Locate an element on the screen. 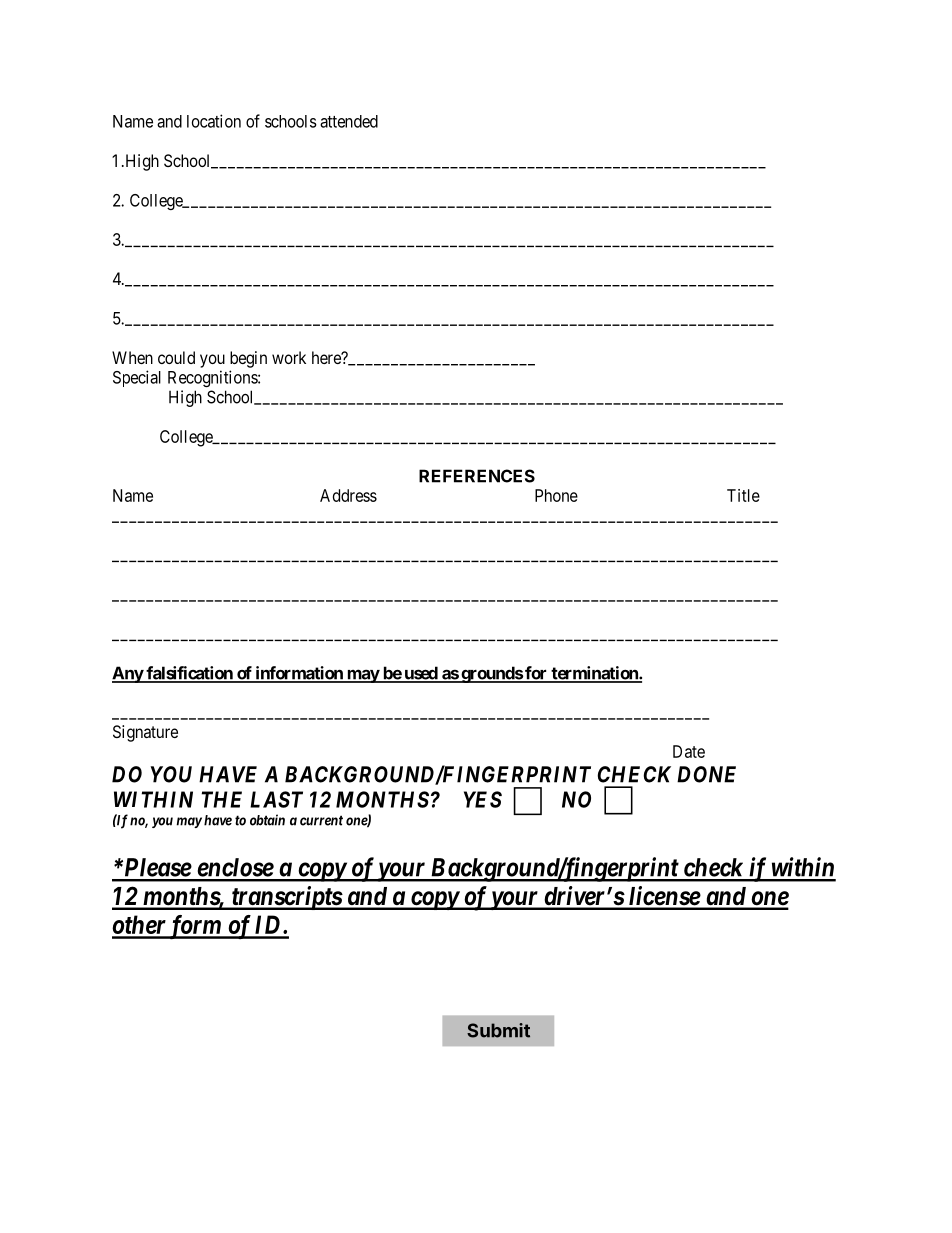  attended is located at coordinates (349, 121).
